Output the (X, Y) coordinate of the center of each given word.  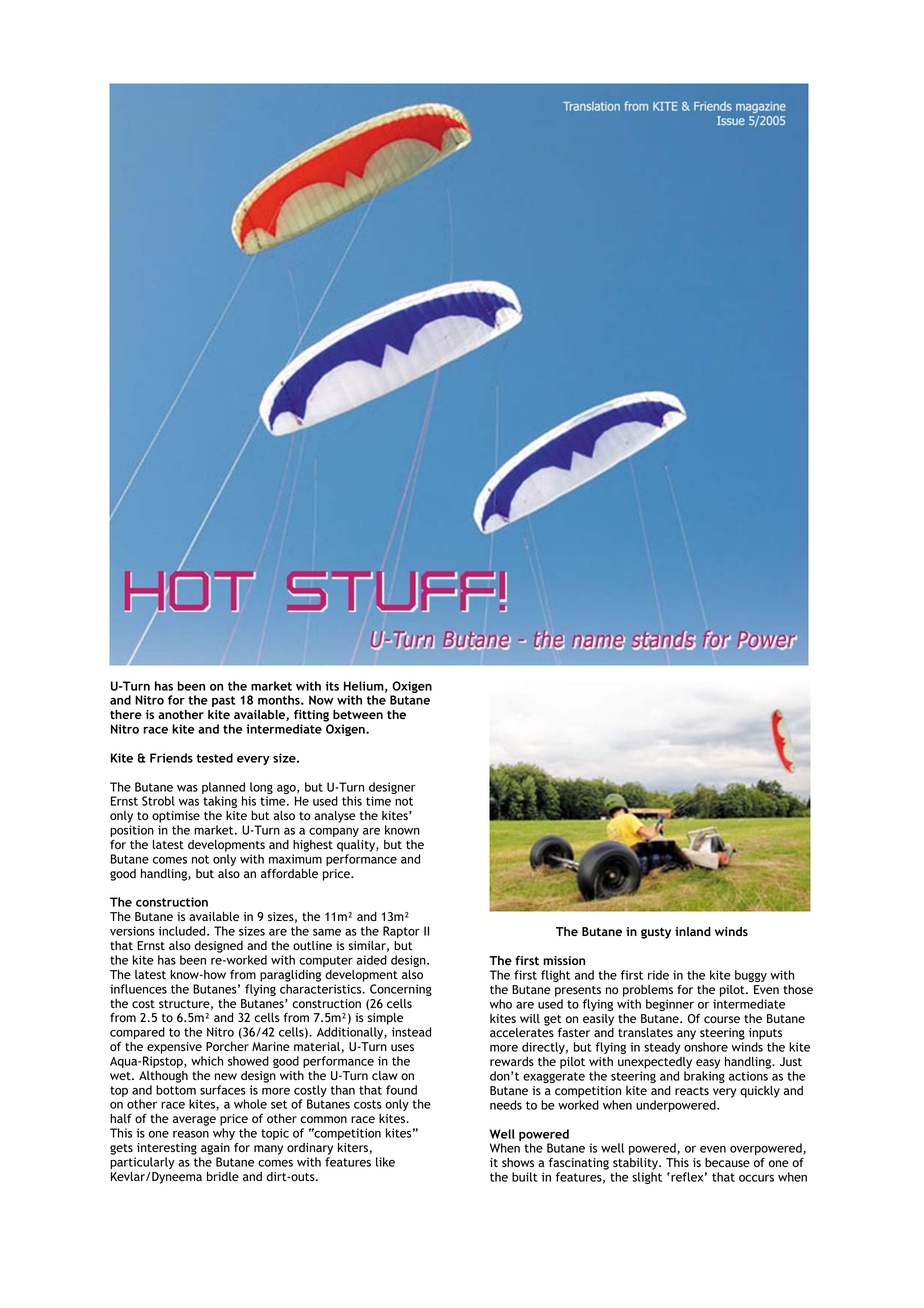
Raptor (401, 932)
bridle (223, 1176)
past (224, 701)
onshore (706, 1047)
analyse (335, 817)
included (183, 931)
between (358, 714)
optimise (176, 817)
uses (402, 1047)
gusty (656, 933)
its (332, 686)
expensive (174, 1048)
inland (693, 931)
